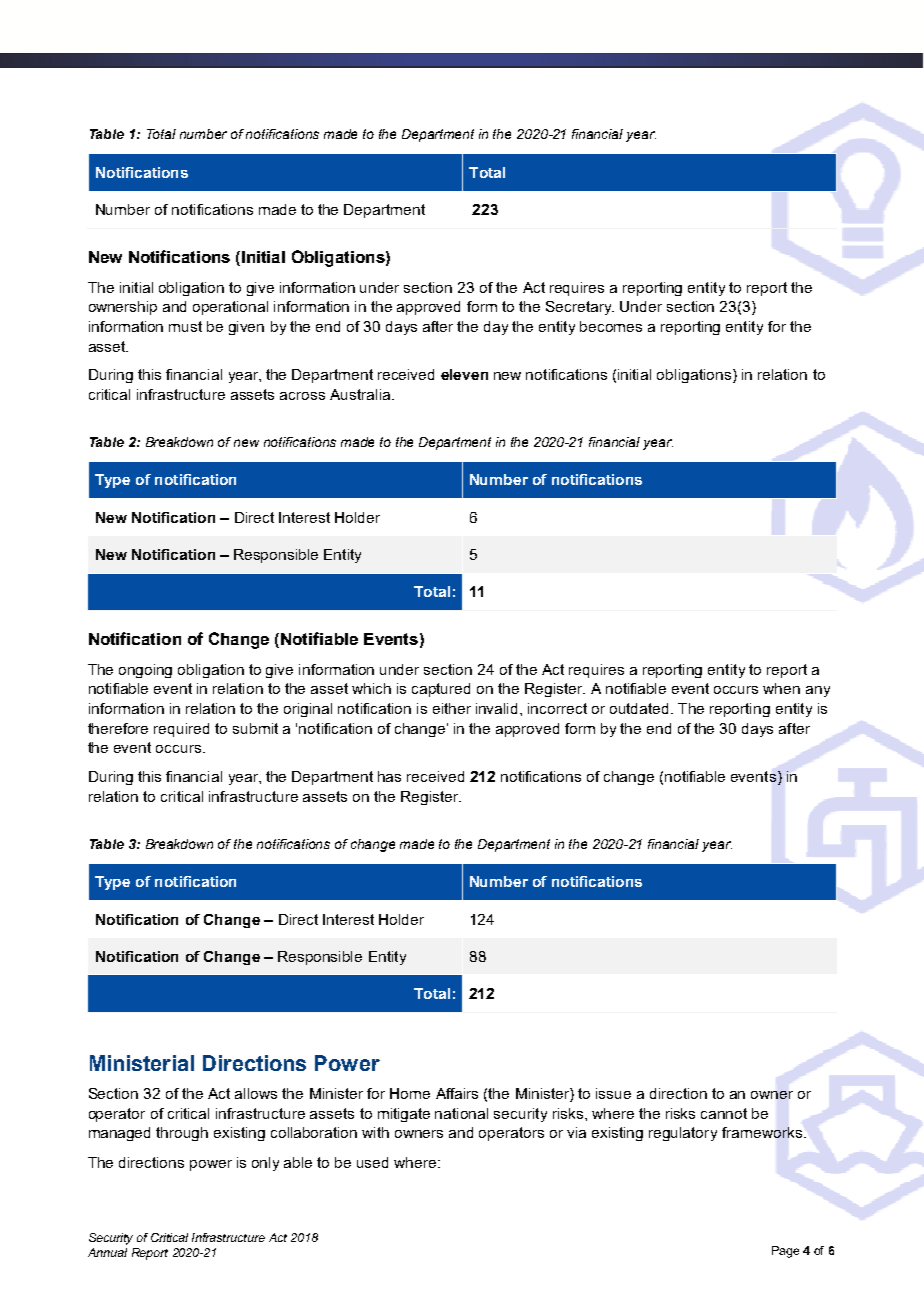  Describe the element at coordinates (389, 776) in the image. I see `has` at that location.
